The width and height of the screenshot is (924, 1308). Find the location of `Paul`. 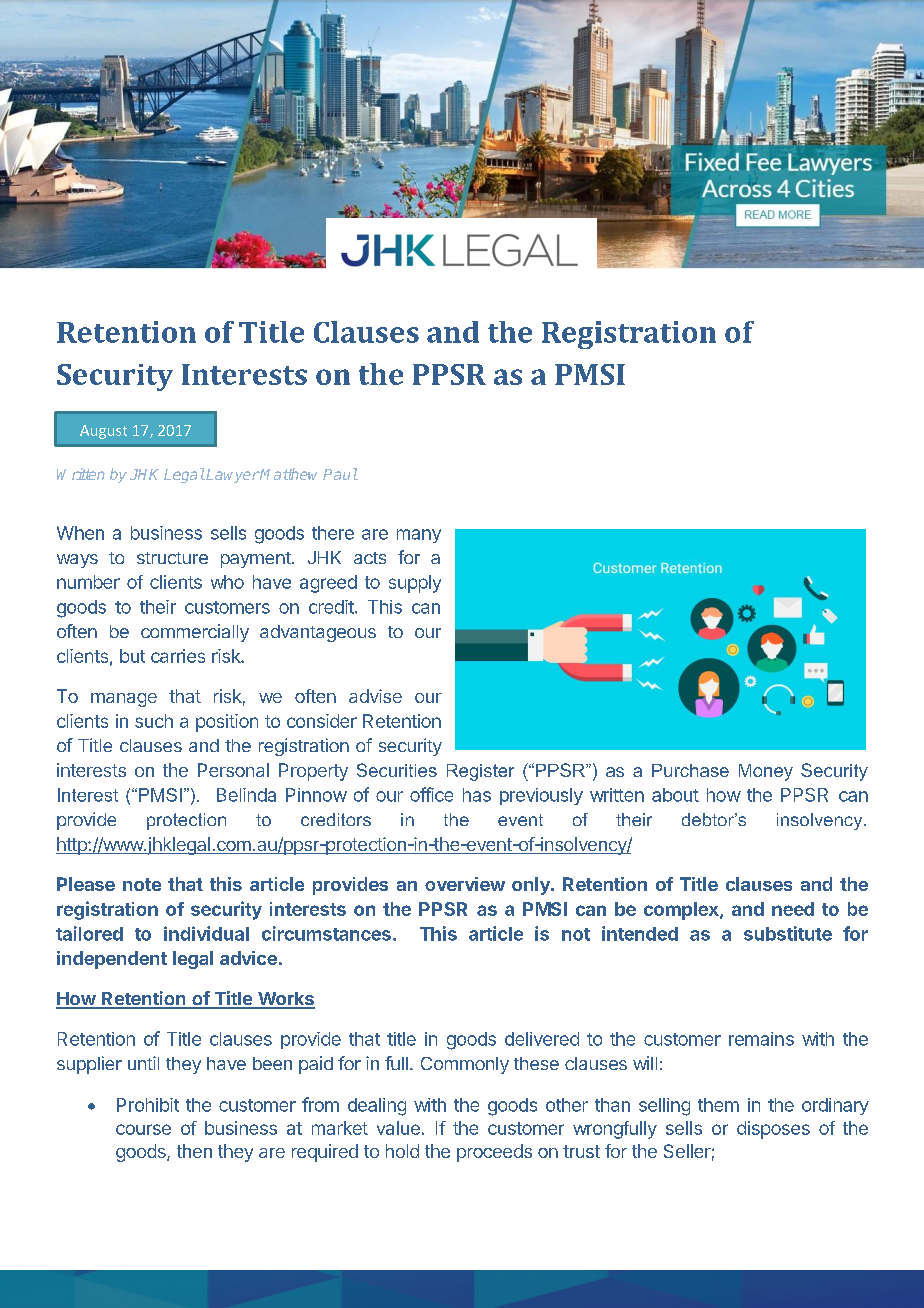

Paul is located at coordinates (340, 474).
